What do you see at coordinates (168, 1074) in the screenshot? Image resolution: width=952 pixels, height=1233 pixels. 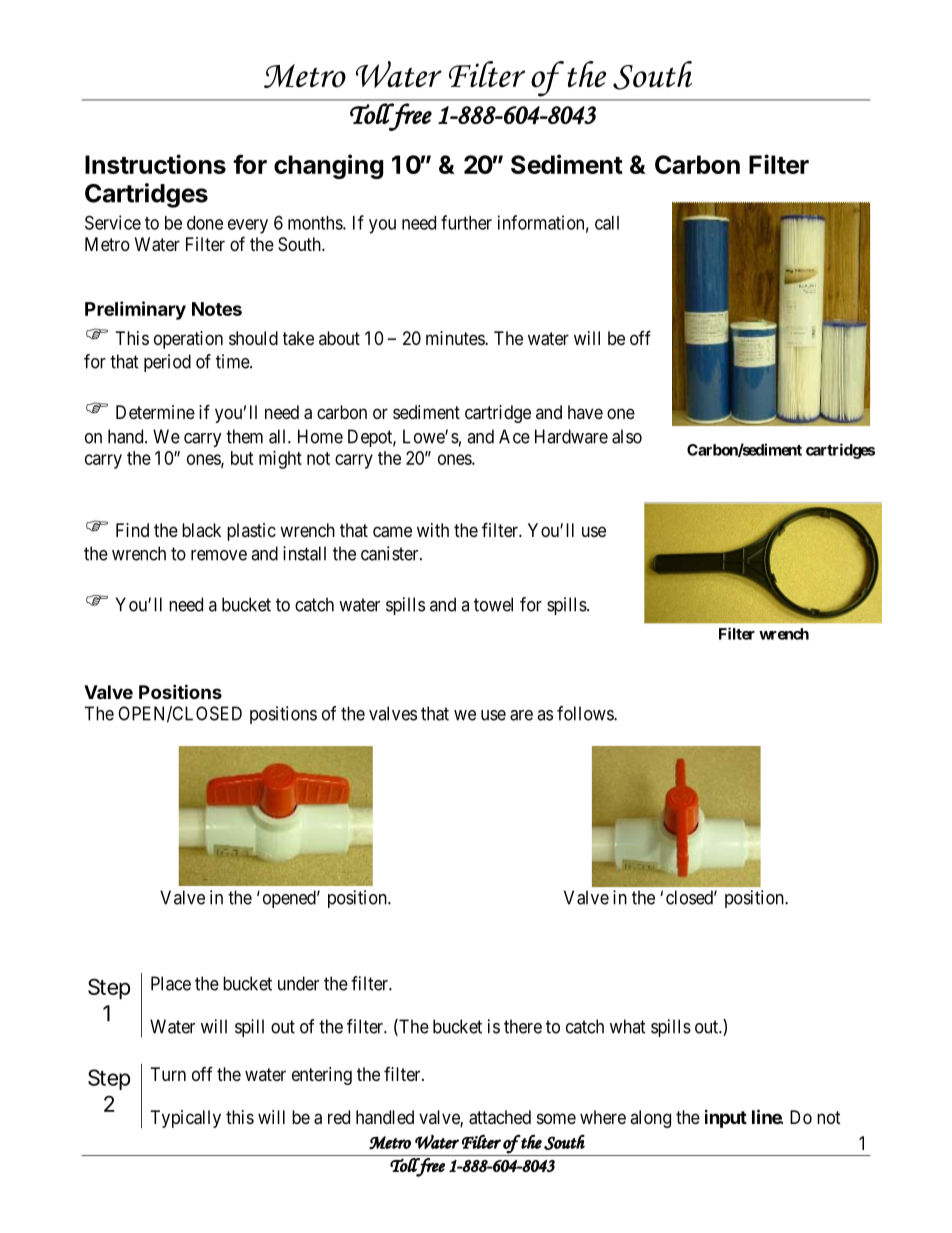 I see `Turn` at bounding box center [168, 1074].
